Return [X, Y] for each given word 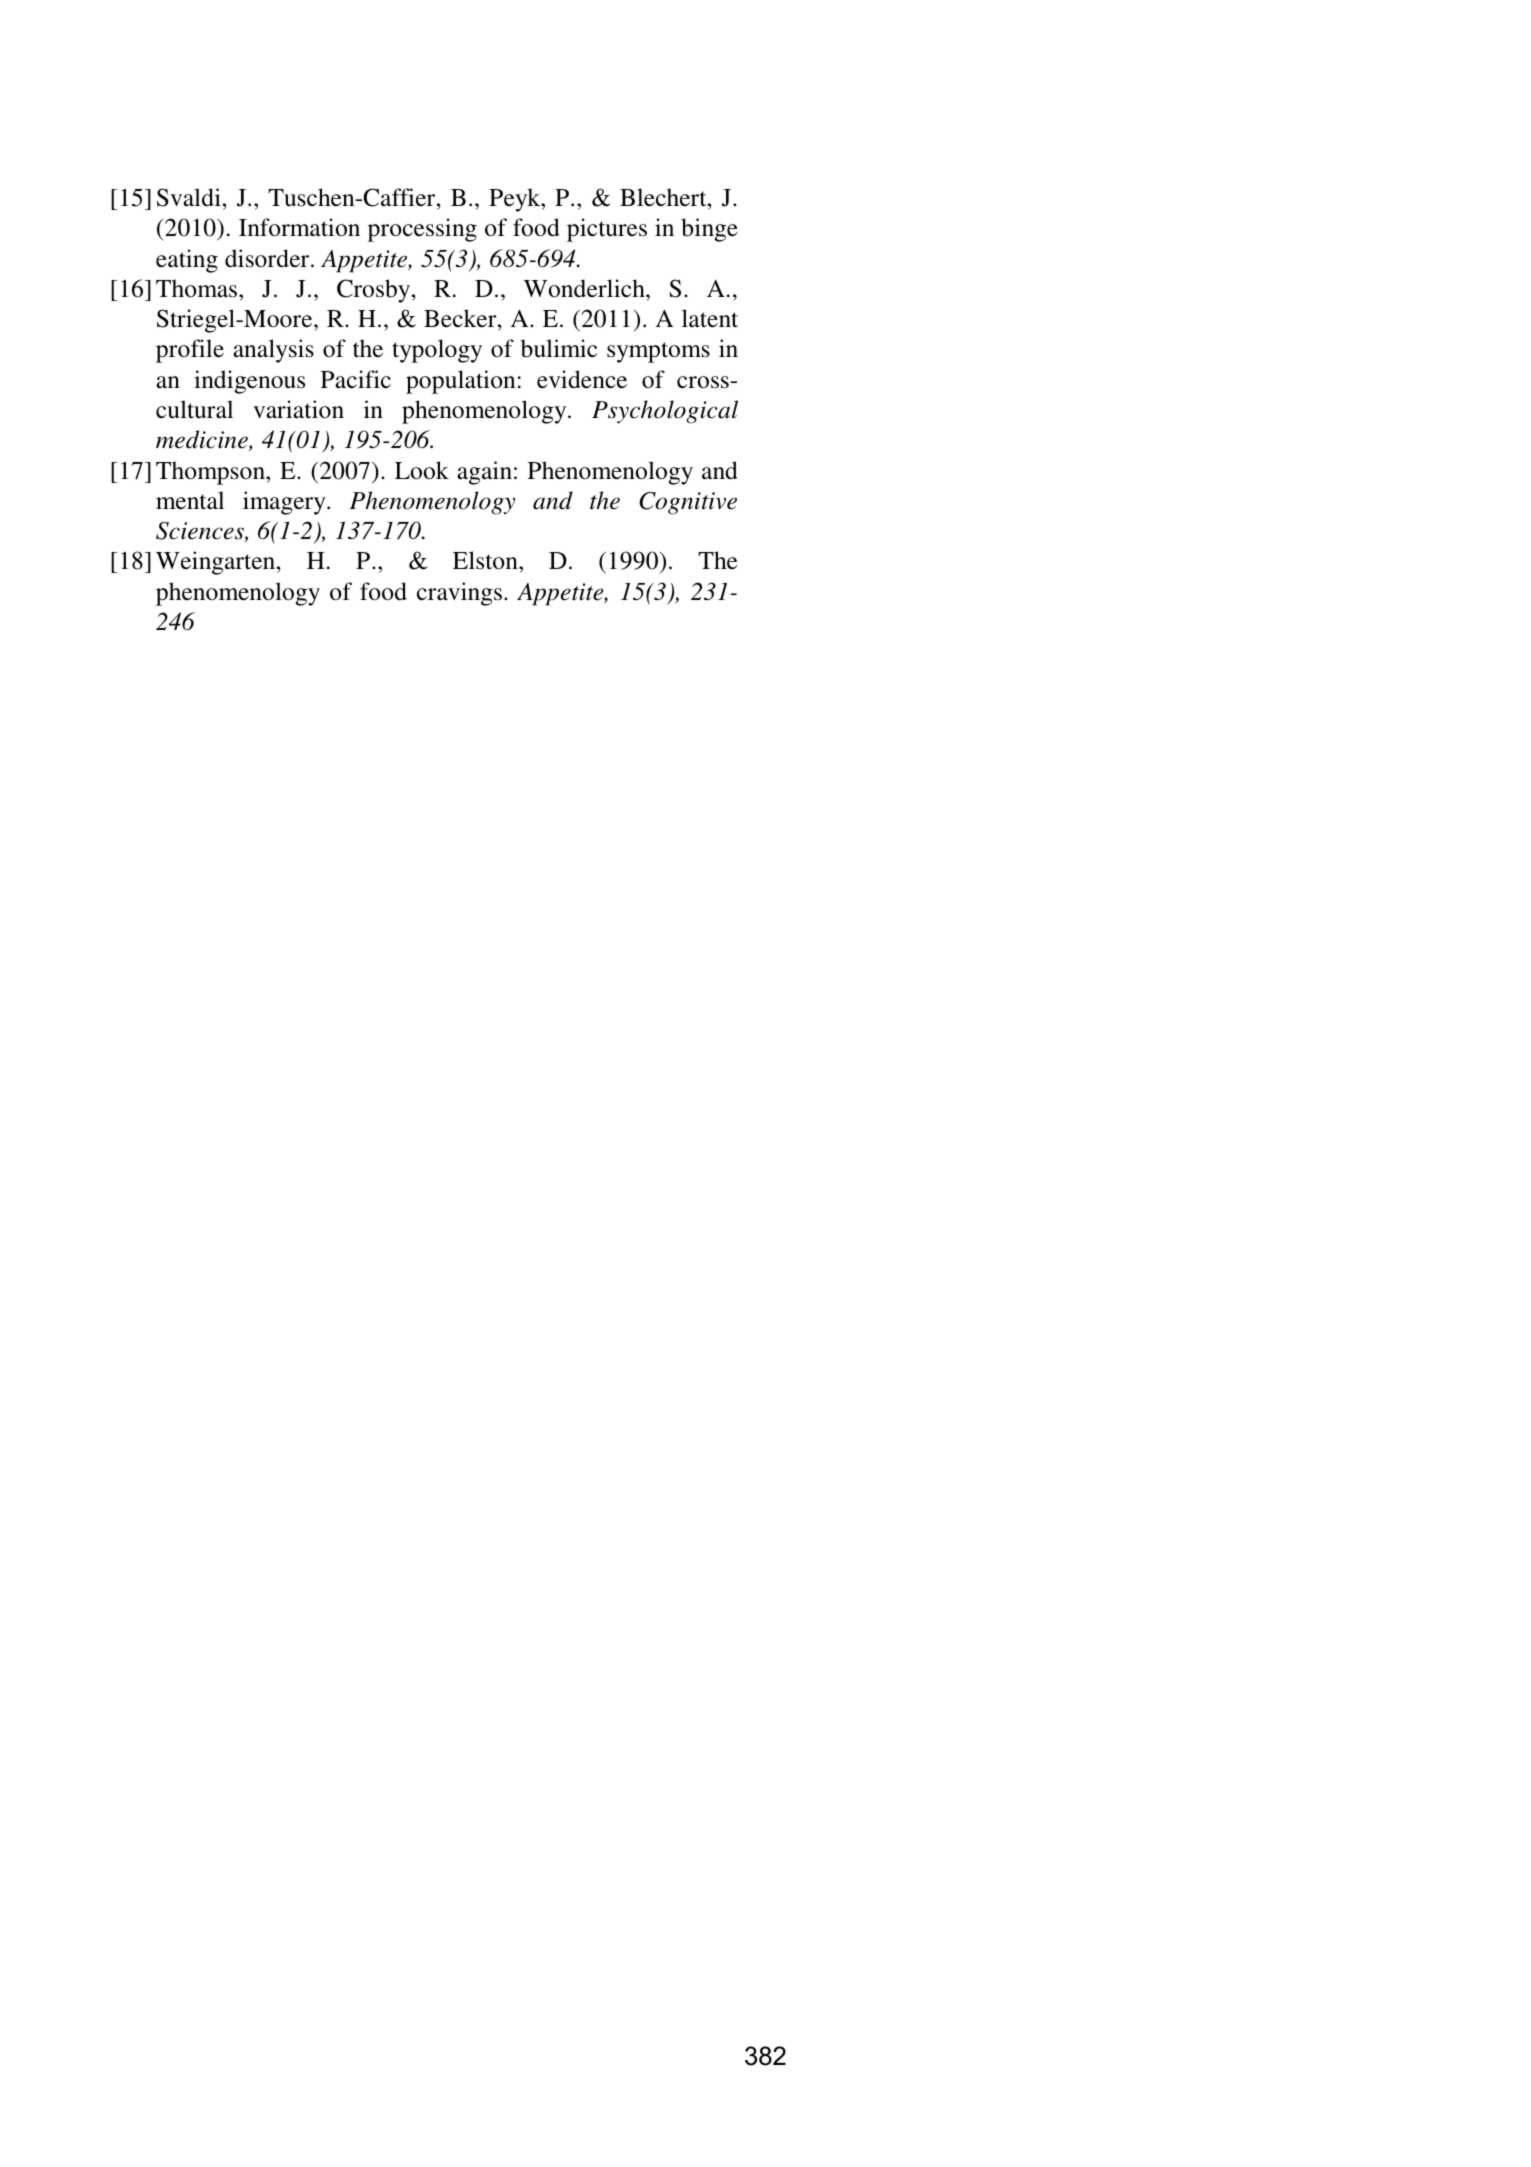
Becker [461, 318]
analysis [273, 351]
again [484, 473]
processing [422, 230]
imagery [285, 503]
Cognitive [688, 503]
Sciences [201, 532]
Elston [486, 560]
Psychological [665, 412]
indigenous [249, 382]
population [460, 382]
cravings [459, 594]
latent [710, 318]
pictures [607, 230]
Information [299, 227]
